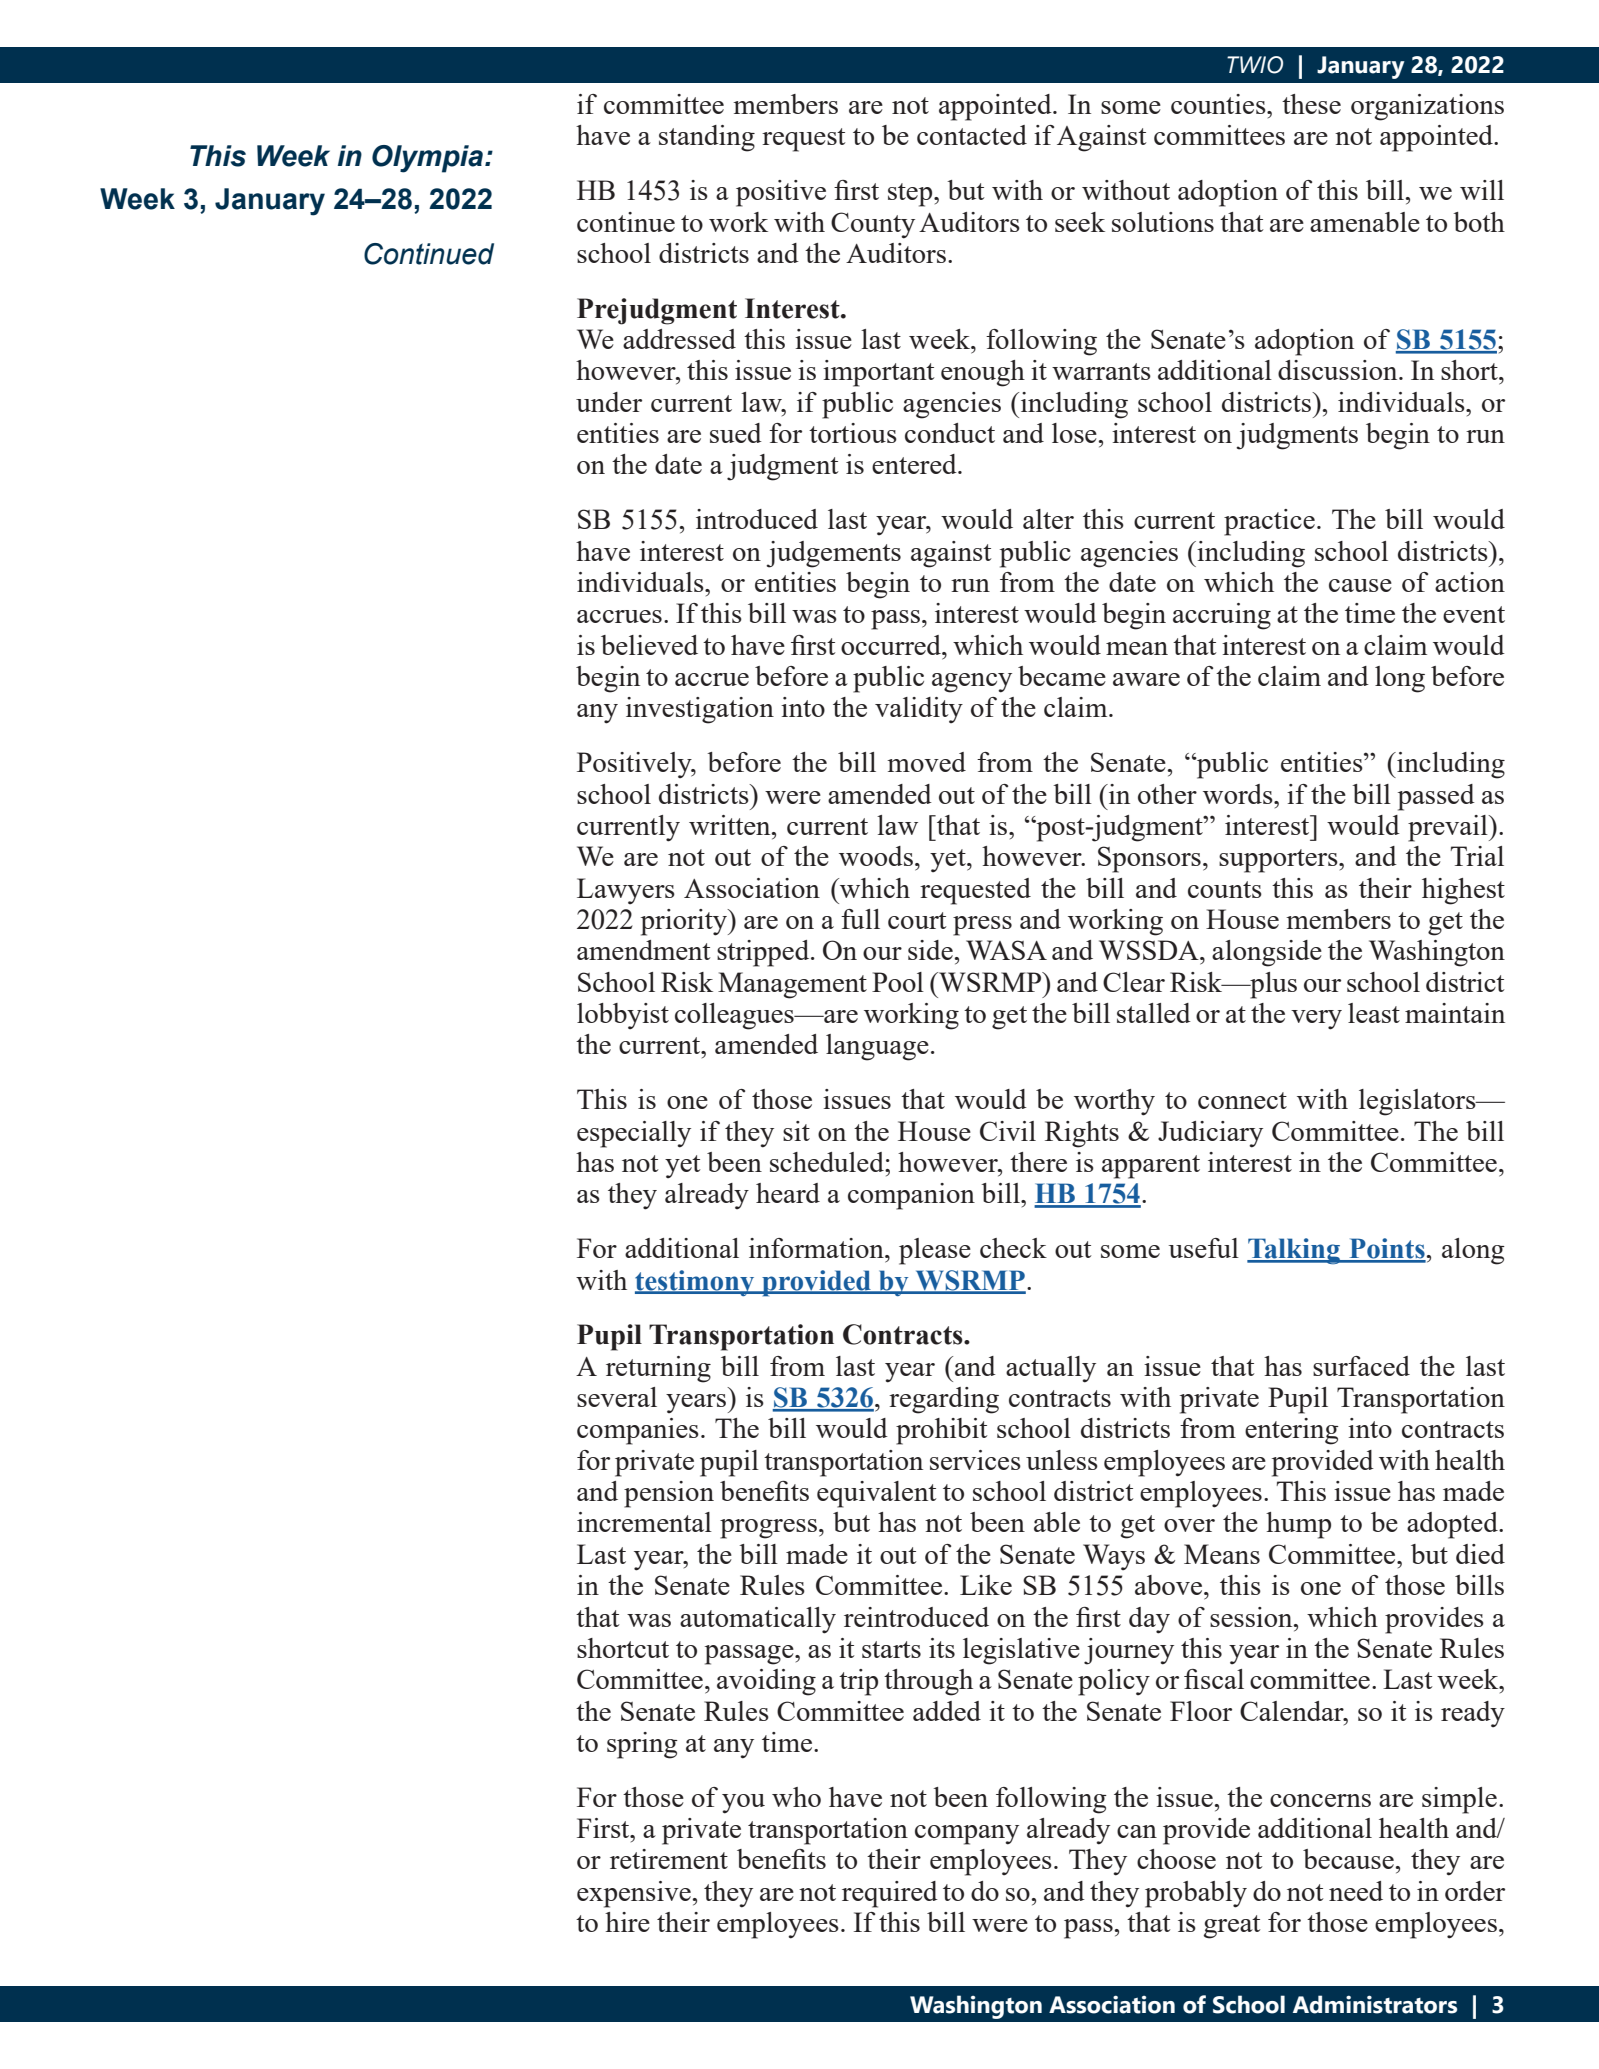 This page has width=1599, height=2069. Describe the element at coordinates (627, 1922) in the page. I see `hire` at that location.
